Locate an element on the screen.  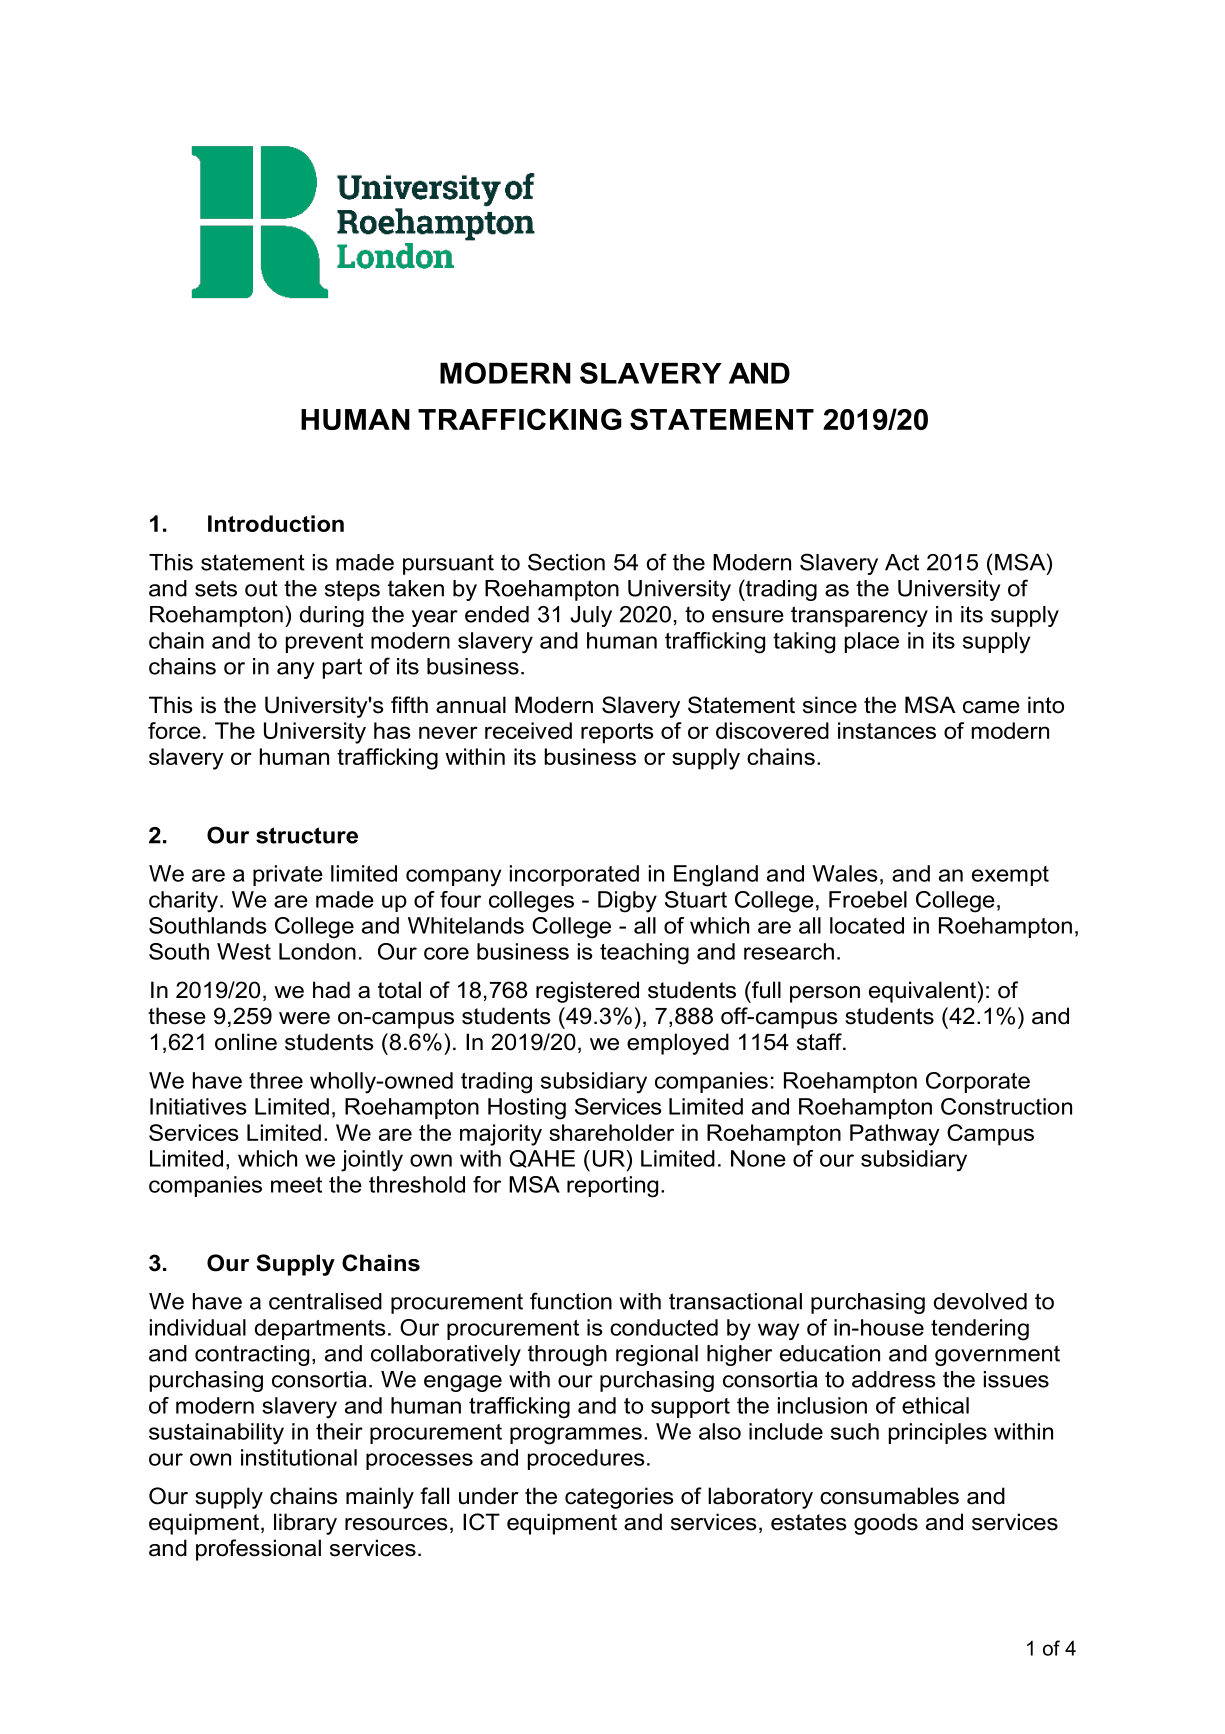
library is located at coordinates (305, 1524).
